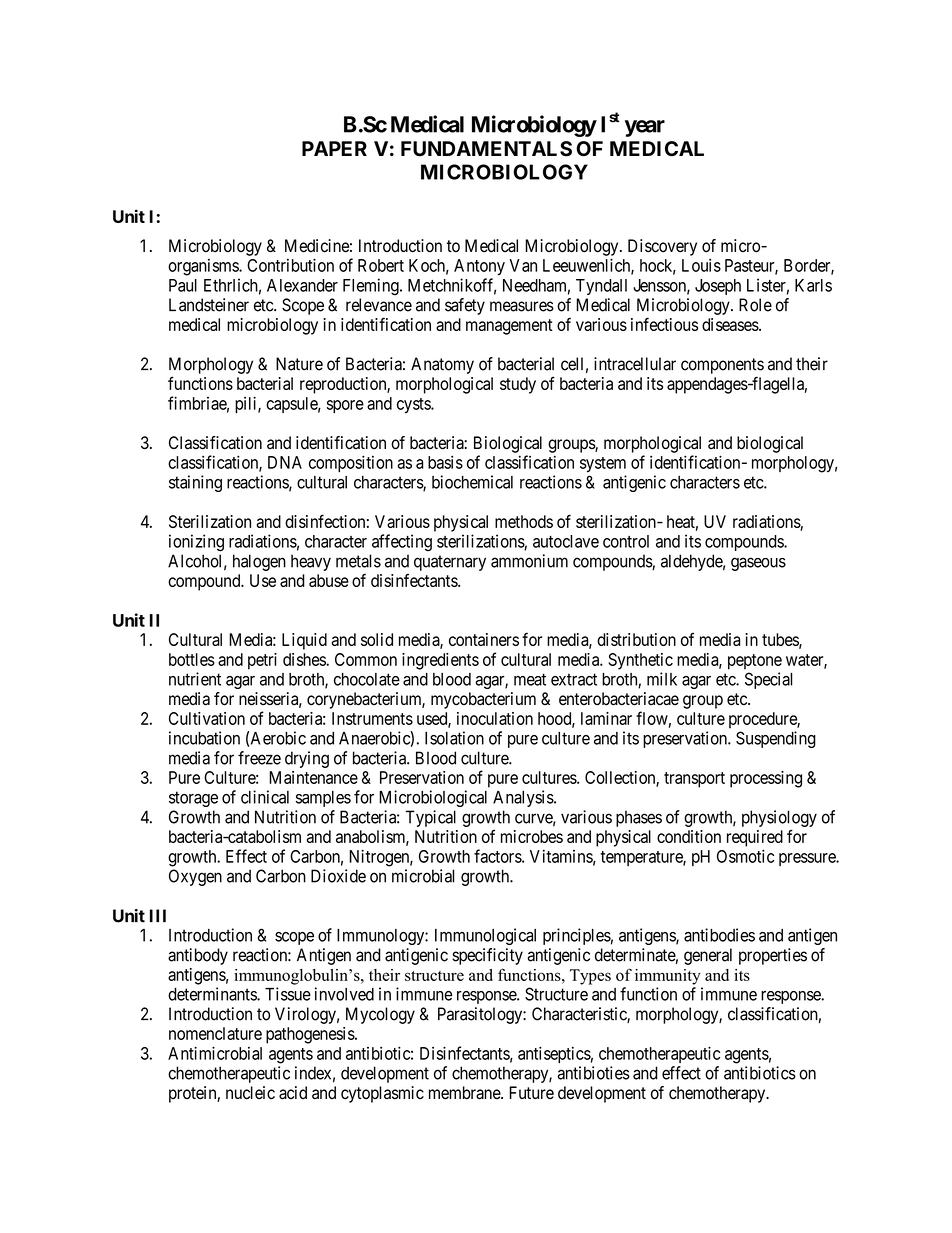 This screenshot has height=1233, width=952. What do you see at coordinates (645, 128) in the screenshot?
I see `year` at bounding box center [645, 128].
